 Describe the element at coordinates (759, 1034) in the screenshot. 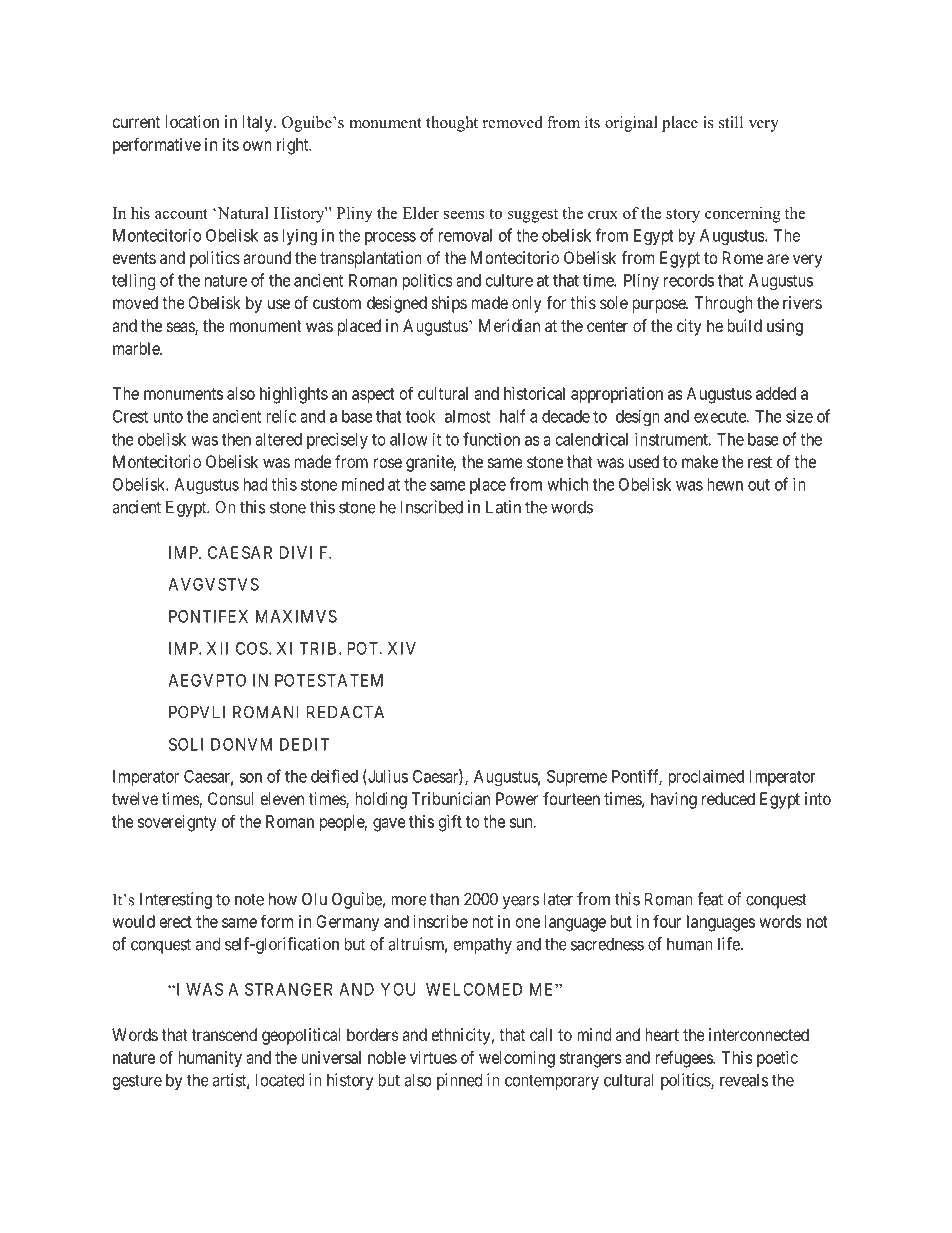

I see `interconnected` at that location.
